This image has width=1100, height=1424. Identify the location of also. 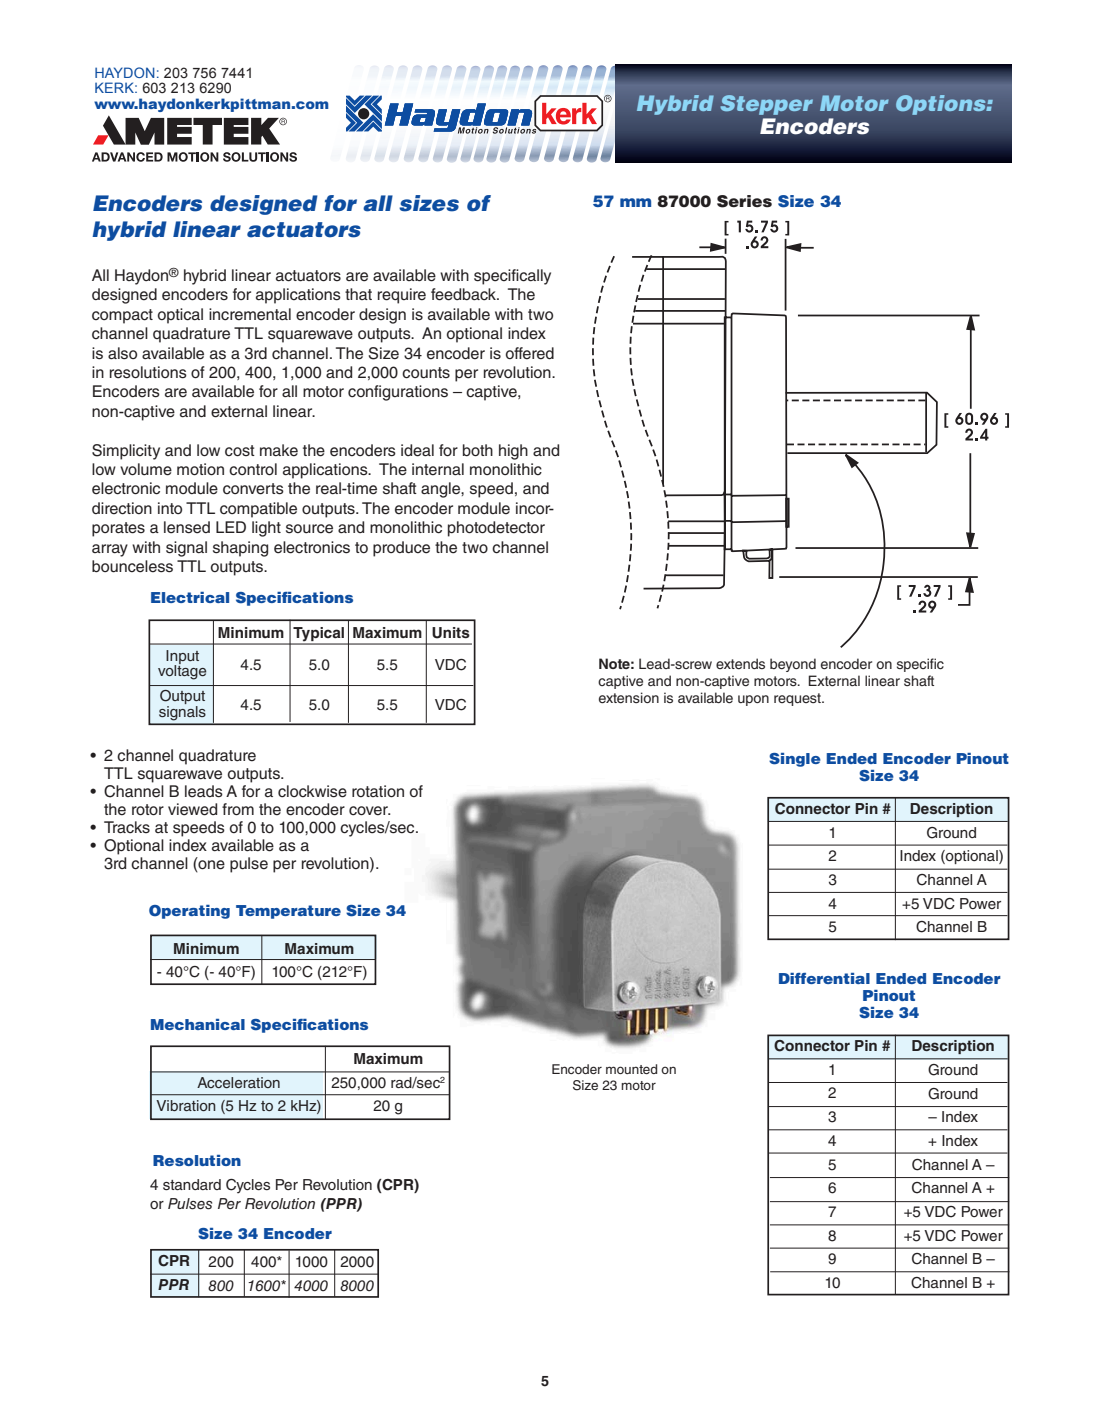
(122, 353).
